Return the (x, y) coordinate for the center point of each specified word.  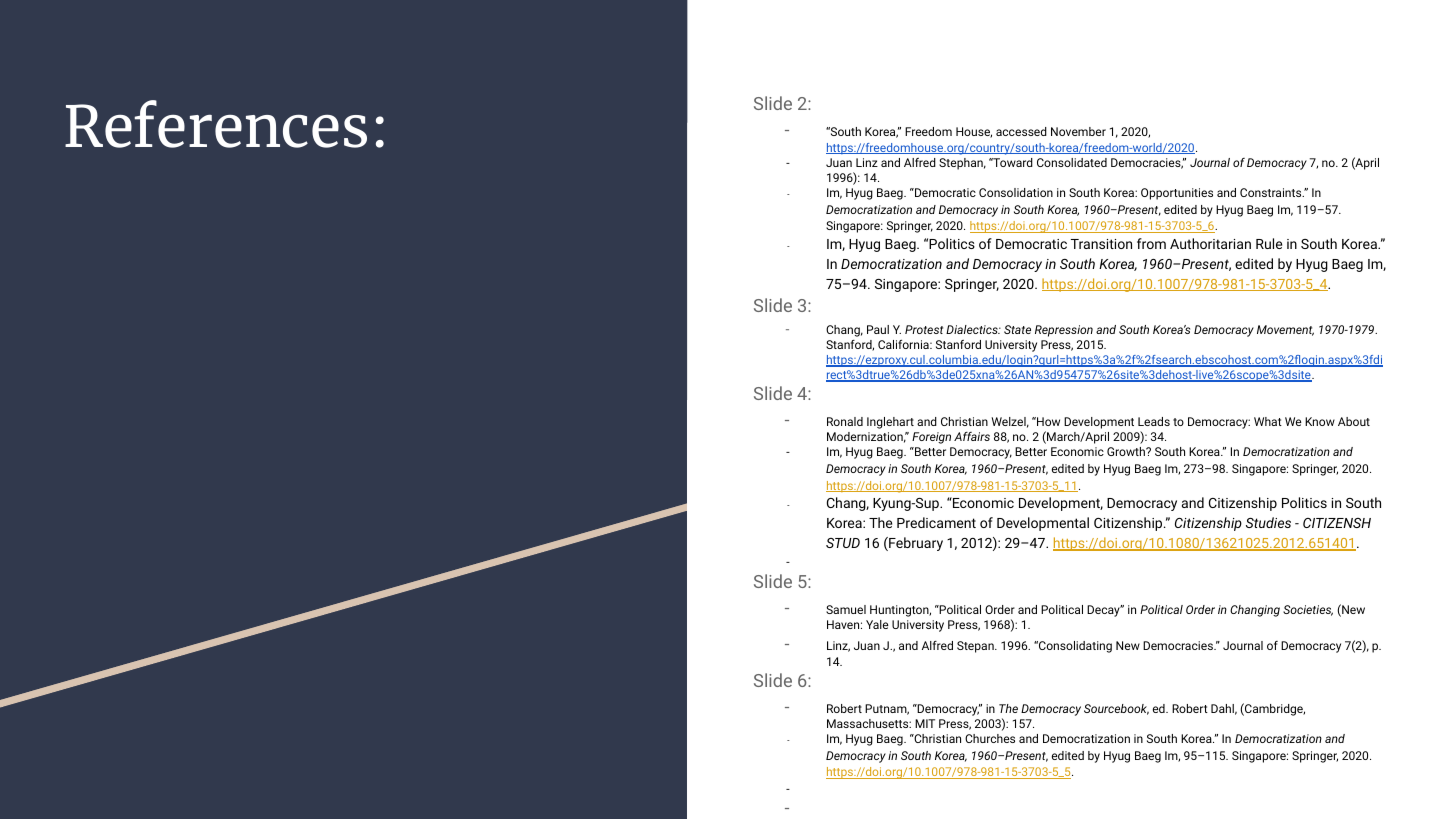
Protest (924, 329)
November (1078, 131)
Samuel (846, 609)
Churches (990, 738)
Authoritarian (1210, 243)
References (216, 124)
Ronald (845, 421)
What (1268, 421)
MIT (925, 723)
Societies (1308, 610)
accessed (1021, 131)
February (915, 544)
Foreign (931, 438)
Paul (878, 329)
